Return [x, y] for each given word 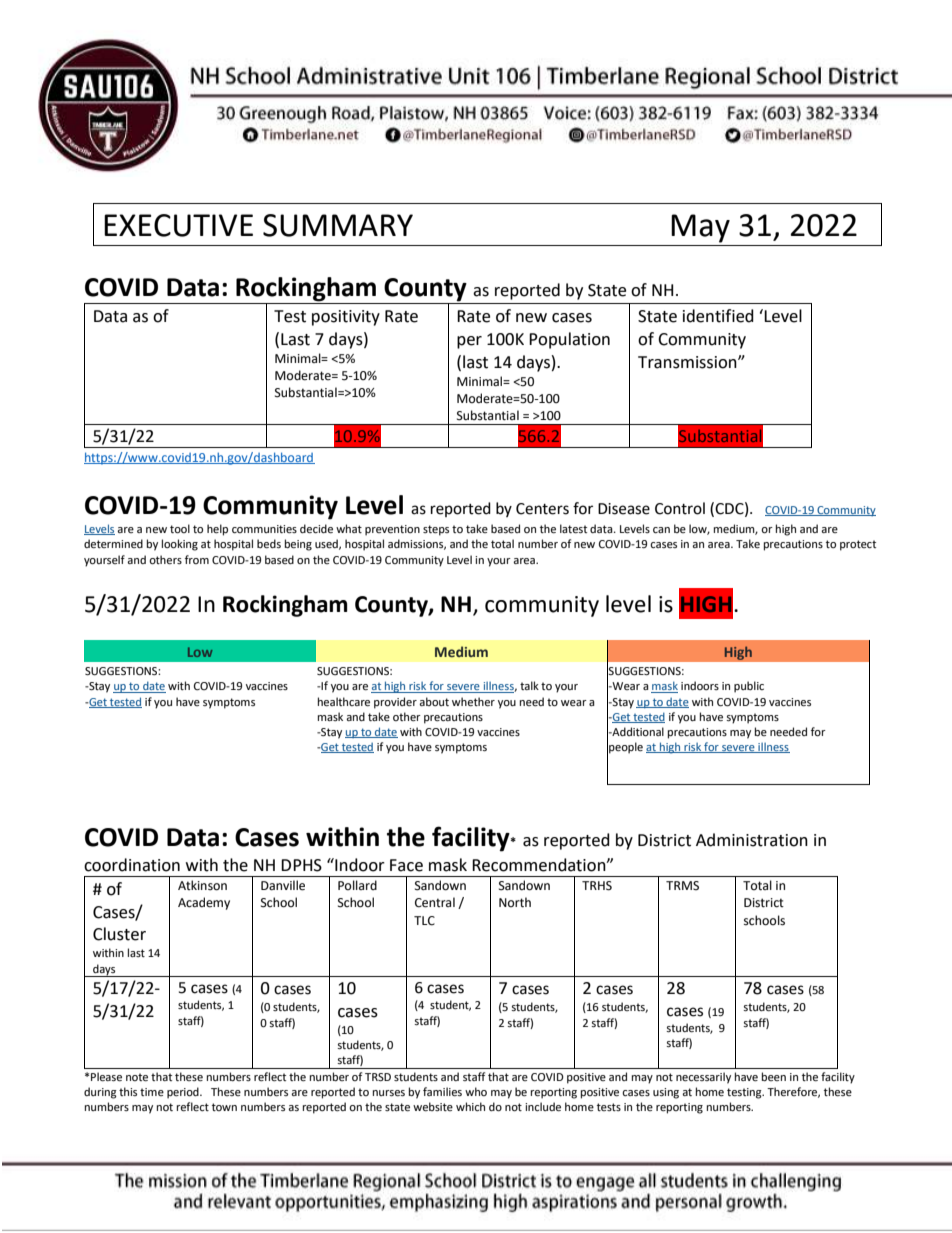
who [476, 1091]
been [774, 1076]
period [184, 1093]
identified [718, 316]
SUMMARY [338, 225]
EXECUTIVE [178, 225]
